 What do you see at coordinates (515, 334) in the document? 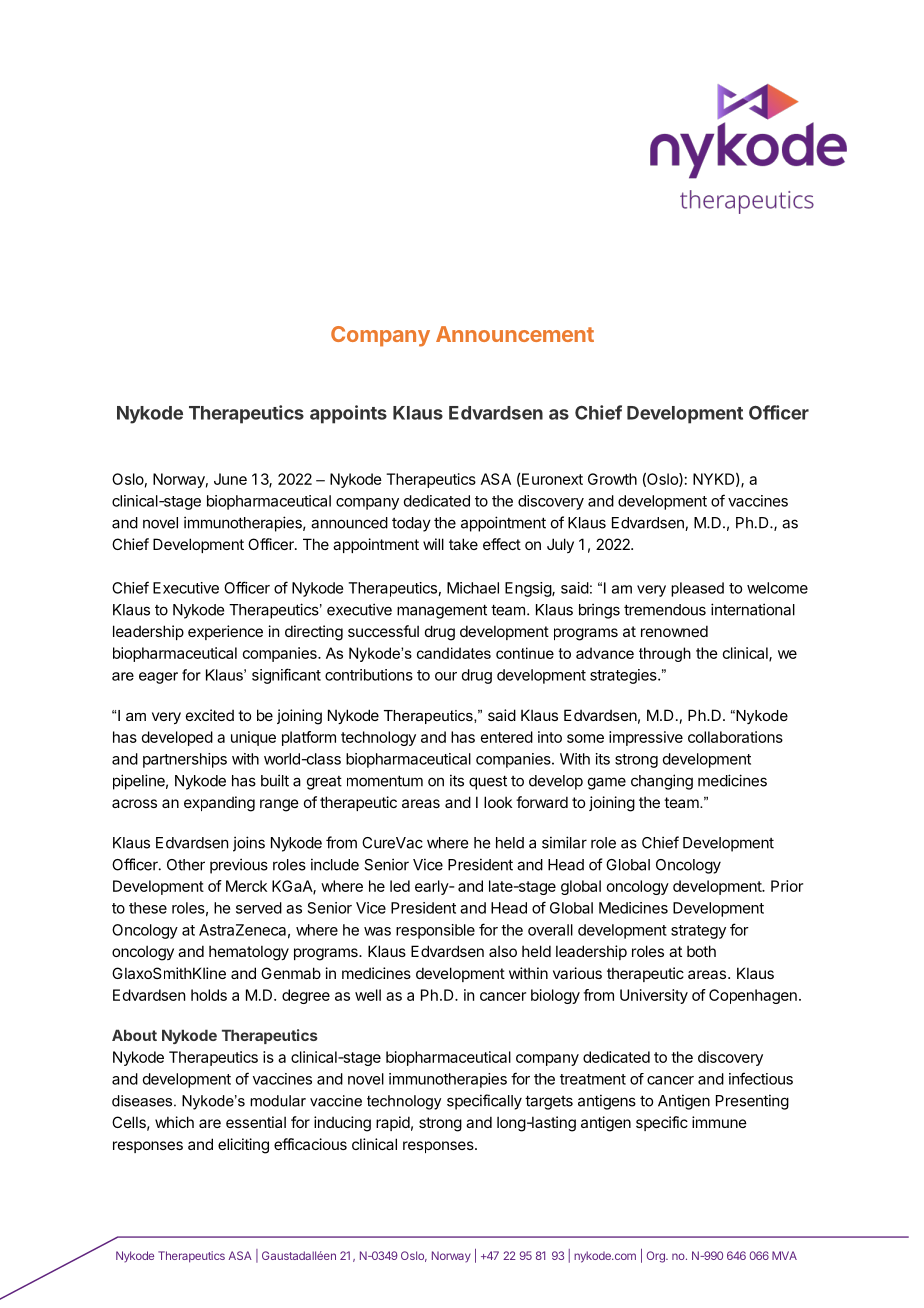
I see `Announcement` at bounding box center [515, 334].
